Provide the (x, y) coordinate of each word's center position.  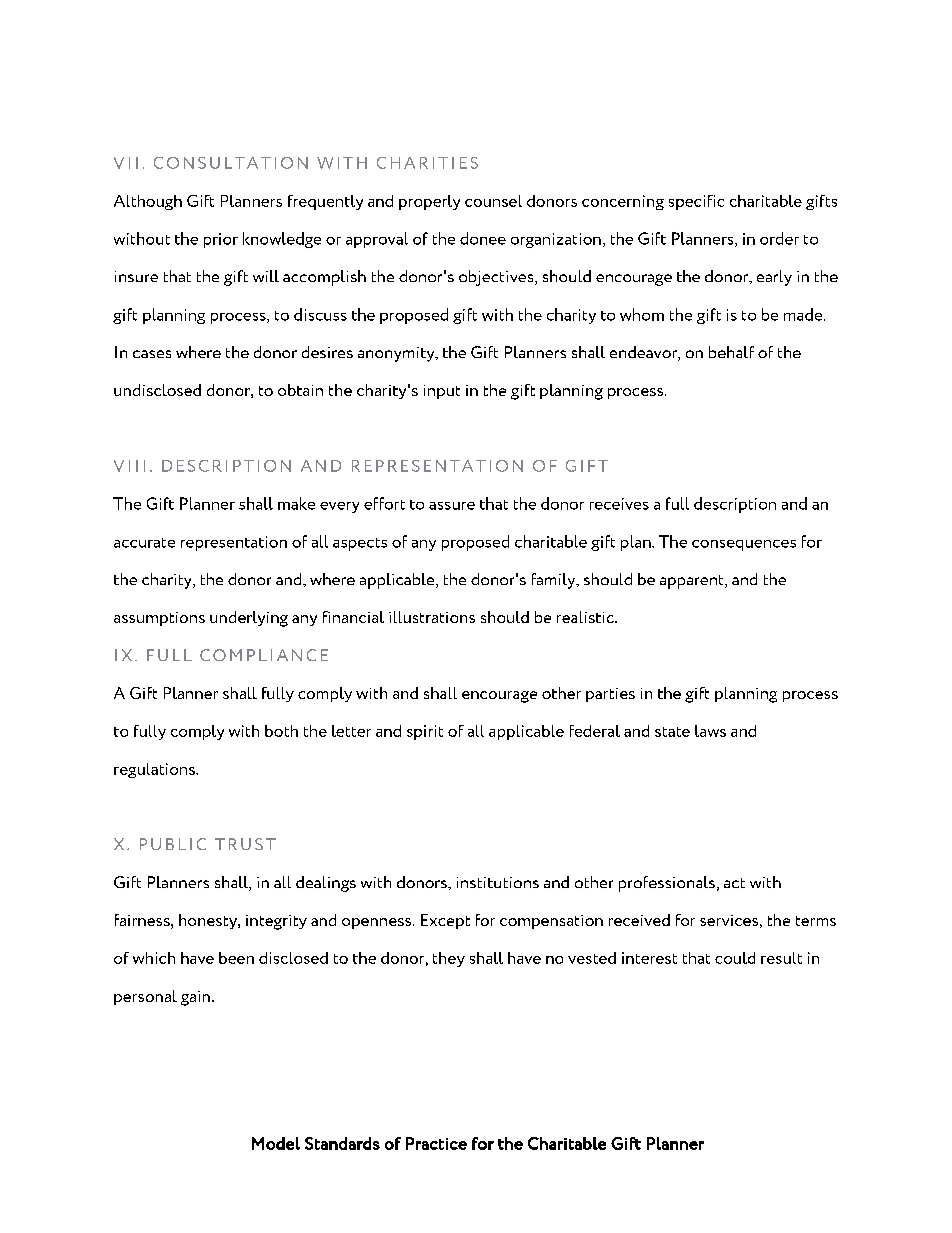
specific (696, 202)
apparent (693, 582)
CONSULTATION (231, 163)
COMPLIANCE (264, 655)
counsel (493, 201)
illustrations (432, 617)
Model (276, 1143)
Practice (436, 1143)
